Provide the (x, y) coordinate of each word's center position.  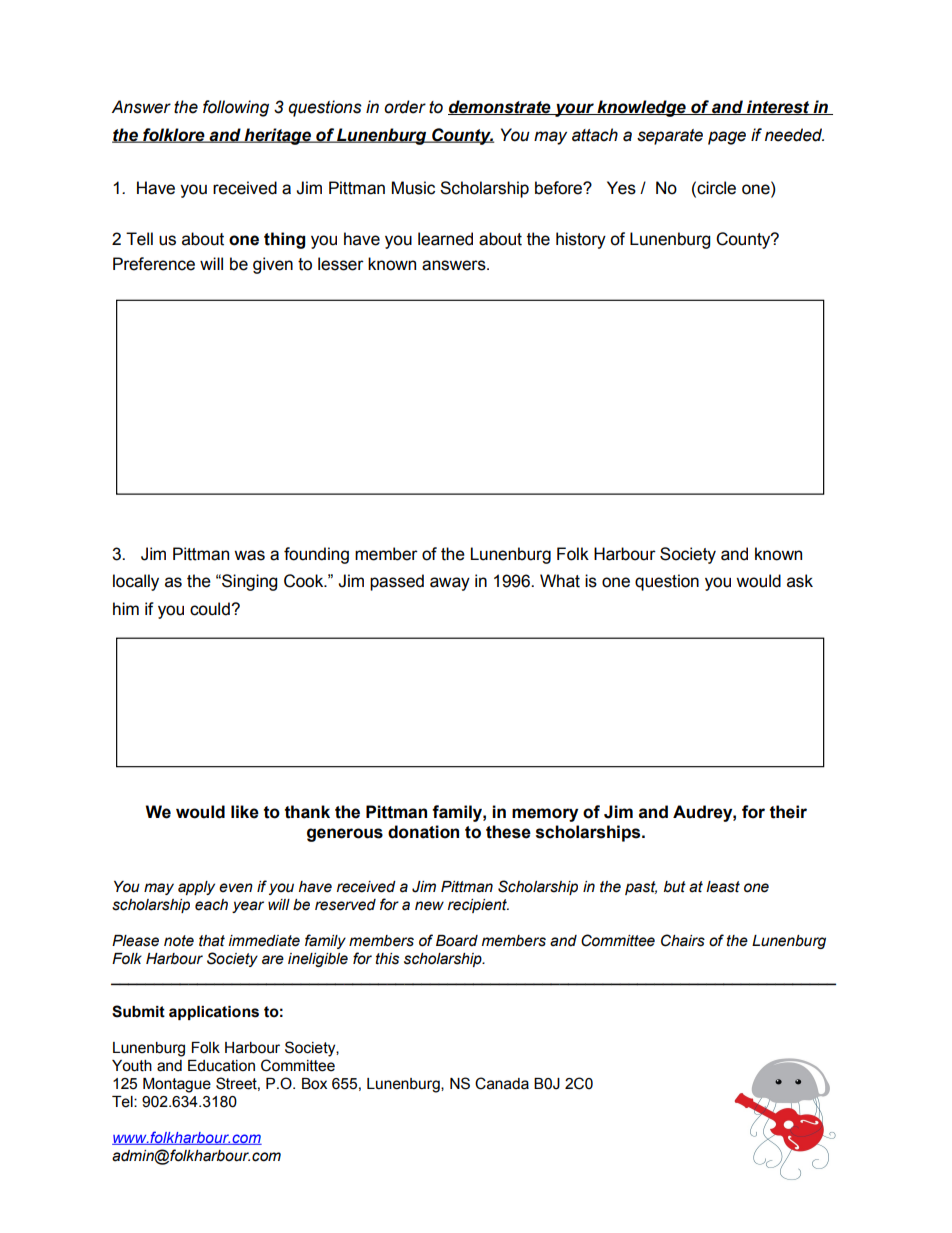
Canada (502, 1083)
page (727, 138)
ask (800, 581)
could (211, 609)
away (450, 584)
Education (221, 1066)
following (236, 108)
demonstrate (500, 107)
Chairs (683, 940)
